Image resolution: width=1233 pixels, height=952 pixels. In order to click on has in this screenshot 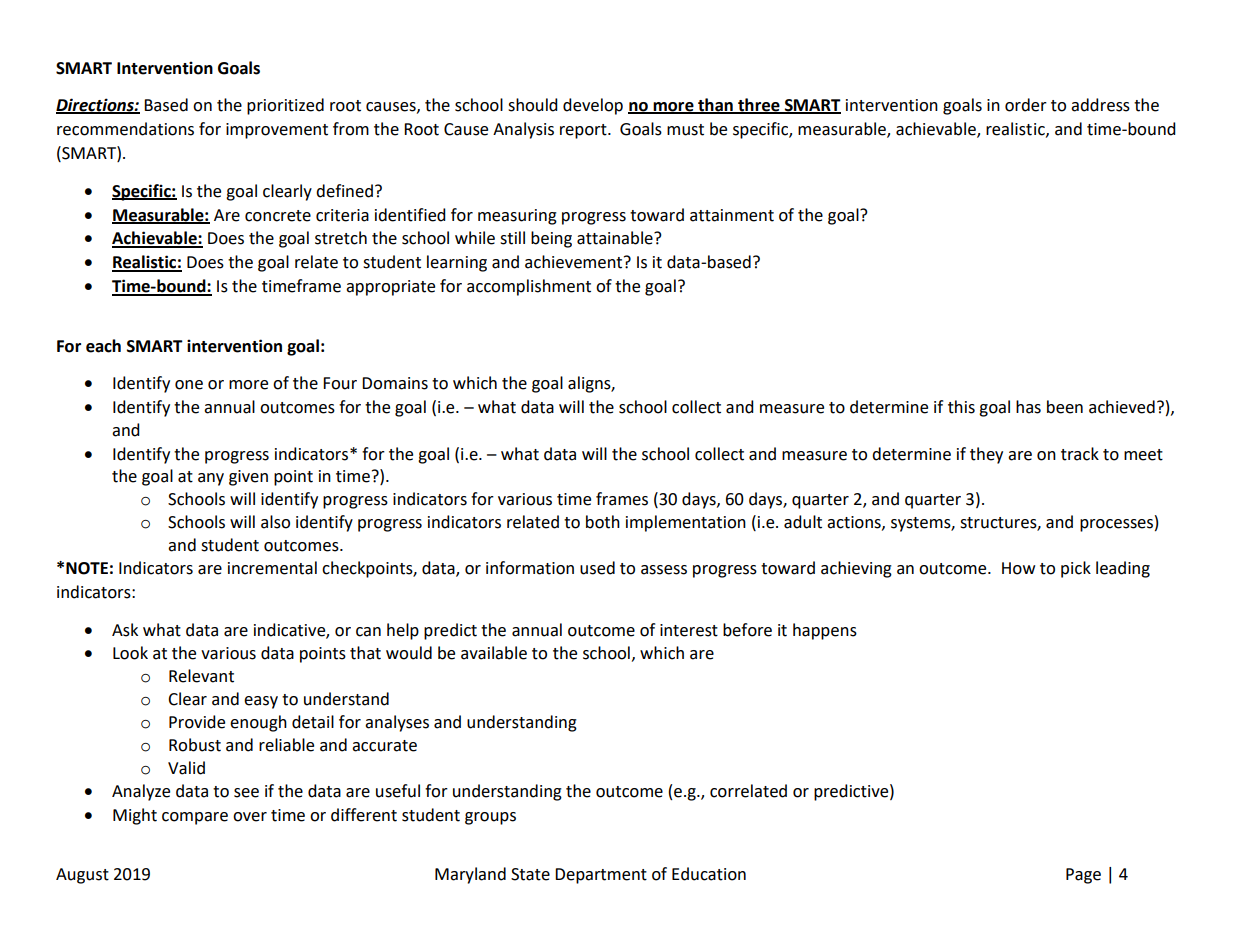, I will do `click(1028, 407)`.
